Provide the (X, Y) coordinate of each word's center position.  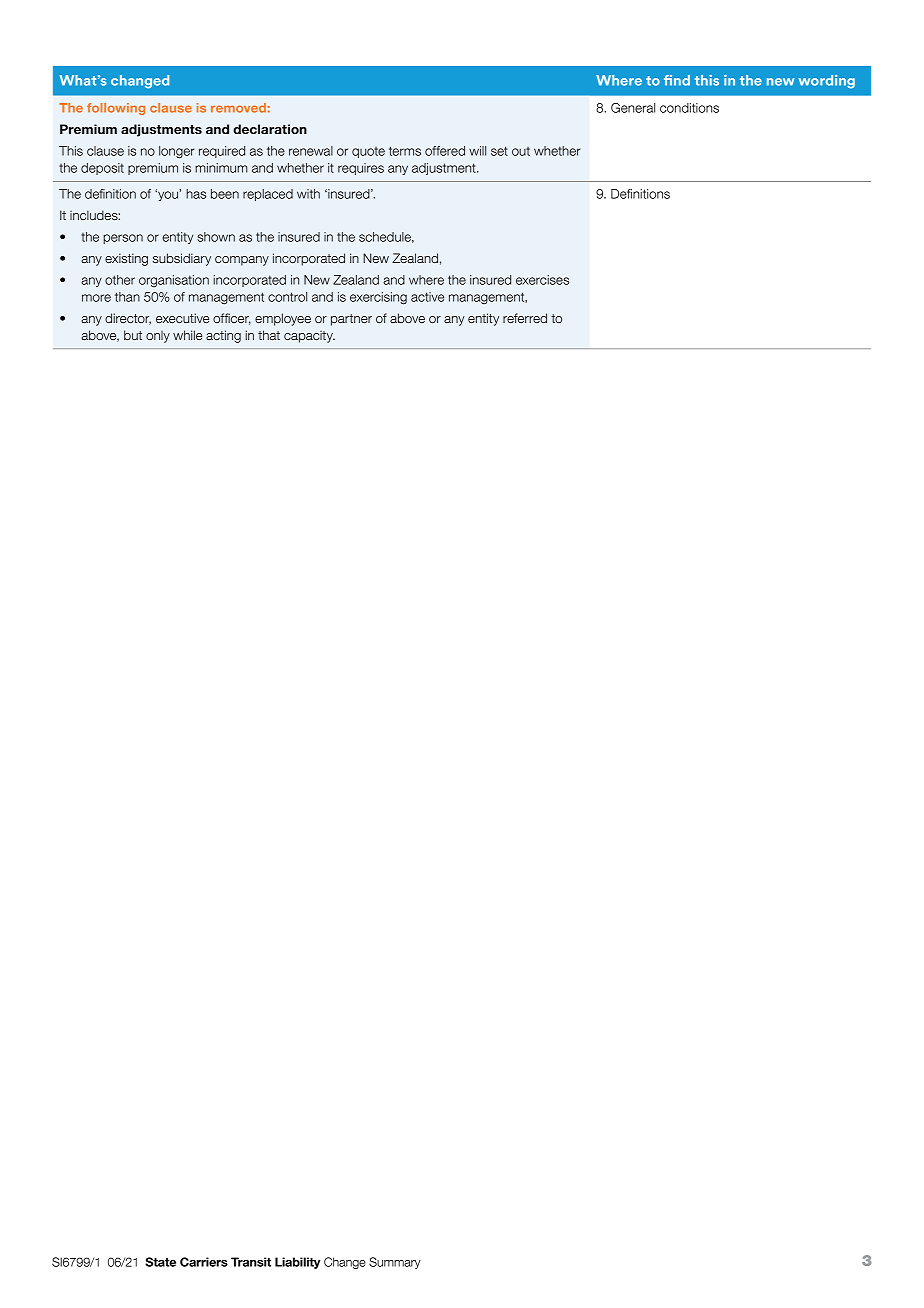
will (477, 151)
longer (176, 152)
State (160, 1262)
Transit (251, 1262)
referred (525, 318)
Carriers (204, 1262)
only (158, 337)
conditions (689, 108)
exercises (542, 280)
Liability (298, 1263)
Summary (395, 1263)
